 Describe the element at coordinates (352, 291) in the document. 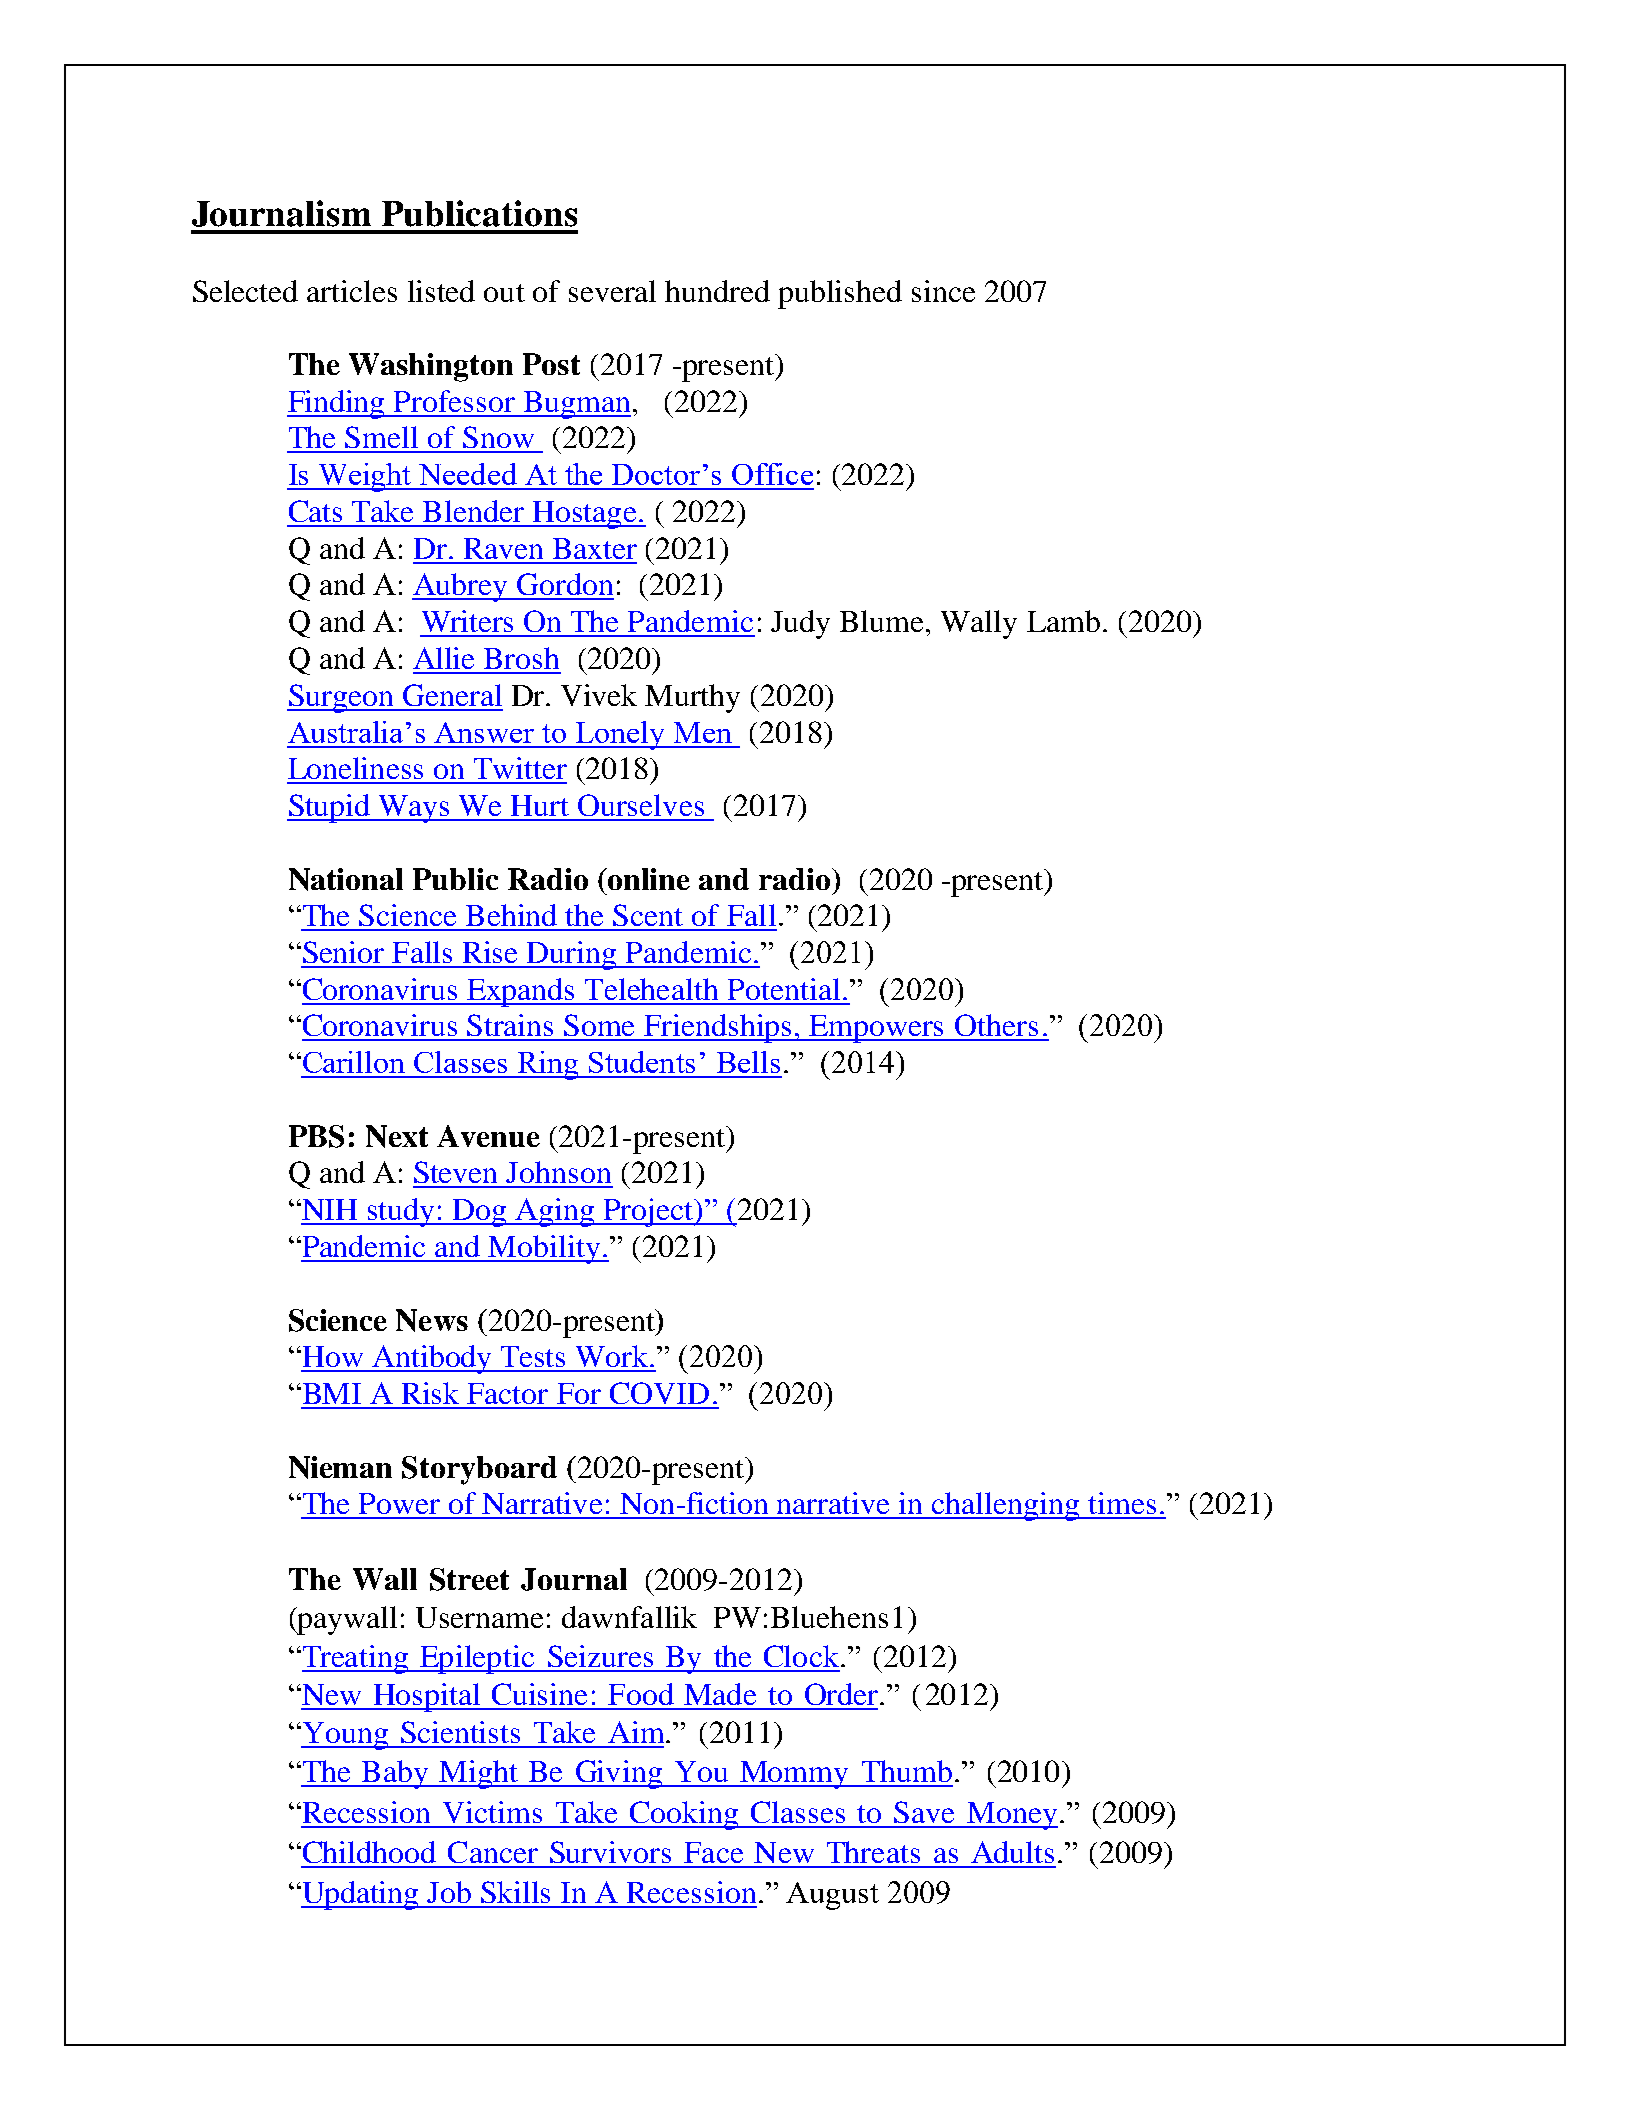

I see `articles` at that location.
